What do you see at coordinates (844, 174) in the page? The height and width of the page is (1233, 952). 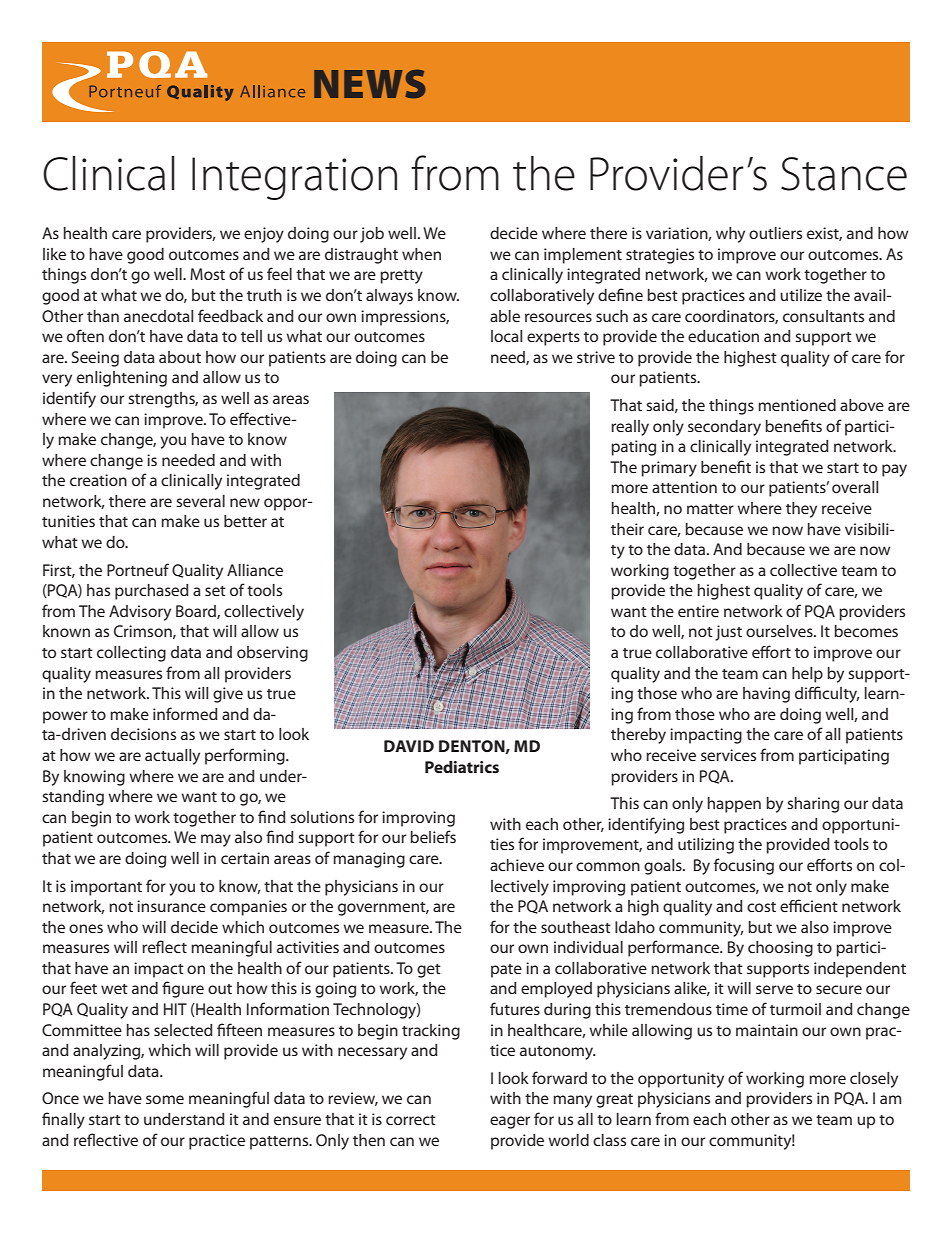 I see `Stance` at bounding box center [844, 174].
